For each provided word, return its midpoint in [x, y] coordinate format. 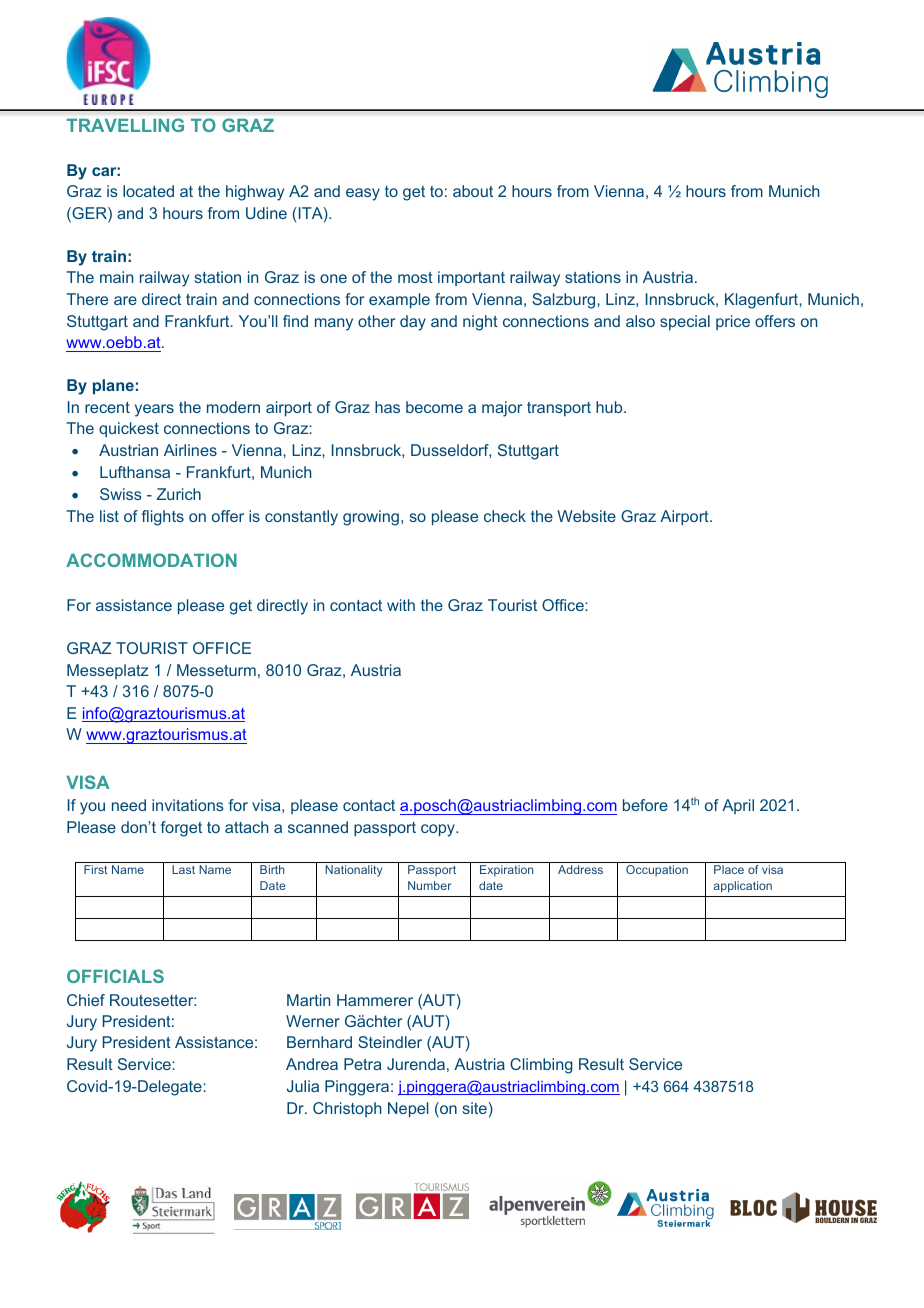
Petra [362, 1064]
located [148, 191]
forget [181, 829]
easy [363, 194]
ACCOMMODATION [151, 560]
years [154, 410]
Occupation [657, 871]
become [434, 407]
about [473, 191]
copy [439, 830]
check [505, 516]
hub [610, 407]
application [743, 887]
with [401, 605]
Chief [86, 1000]
